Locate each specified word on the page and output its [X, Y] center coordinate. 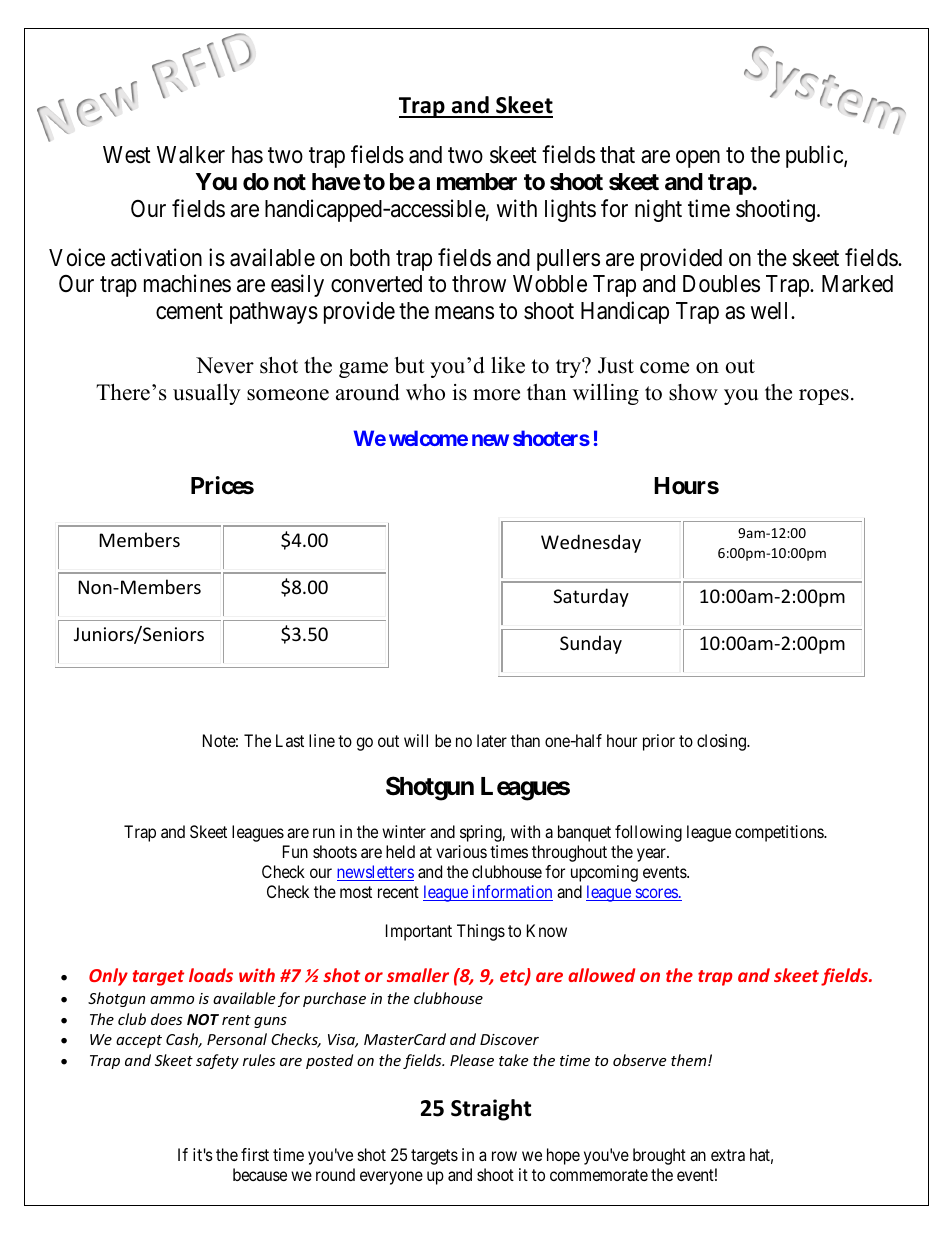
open [698, 159]
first [255, 1154]
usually [207, 394]
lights [570, 210]
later [492, 740]
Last [290, 740]
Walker [191, 155]
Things [481, 932]
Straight [491, 1110]
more [496, 395]
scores [656, 894]
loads [211, 975]
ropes [824, 397]
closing [722, 742]
